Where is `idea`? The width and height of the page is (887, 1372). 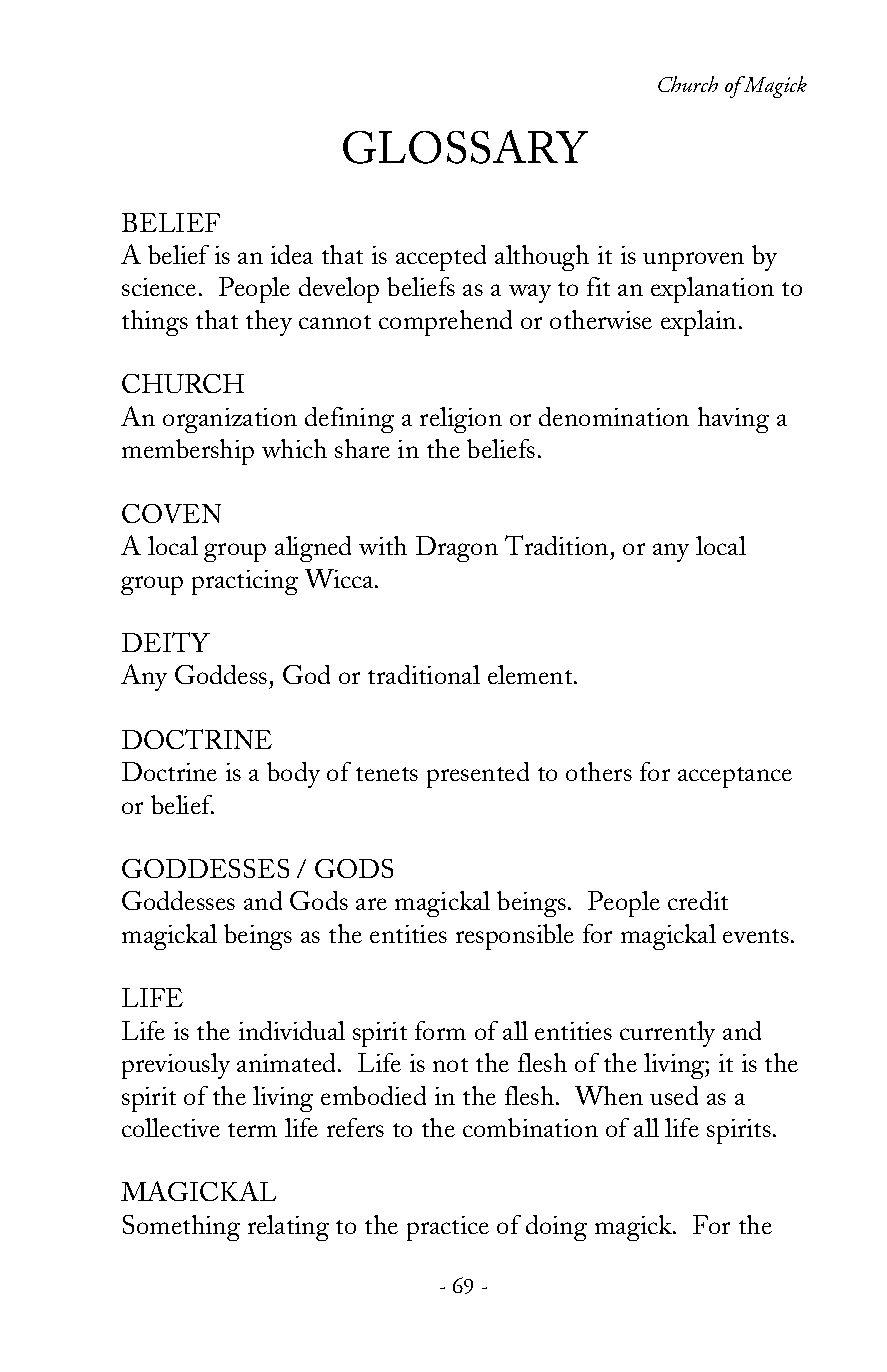
idea is located at coordinates (292, 254).
